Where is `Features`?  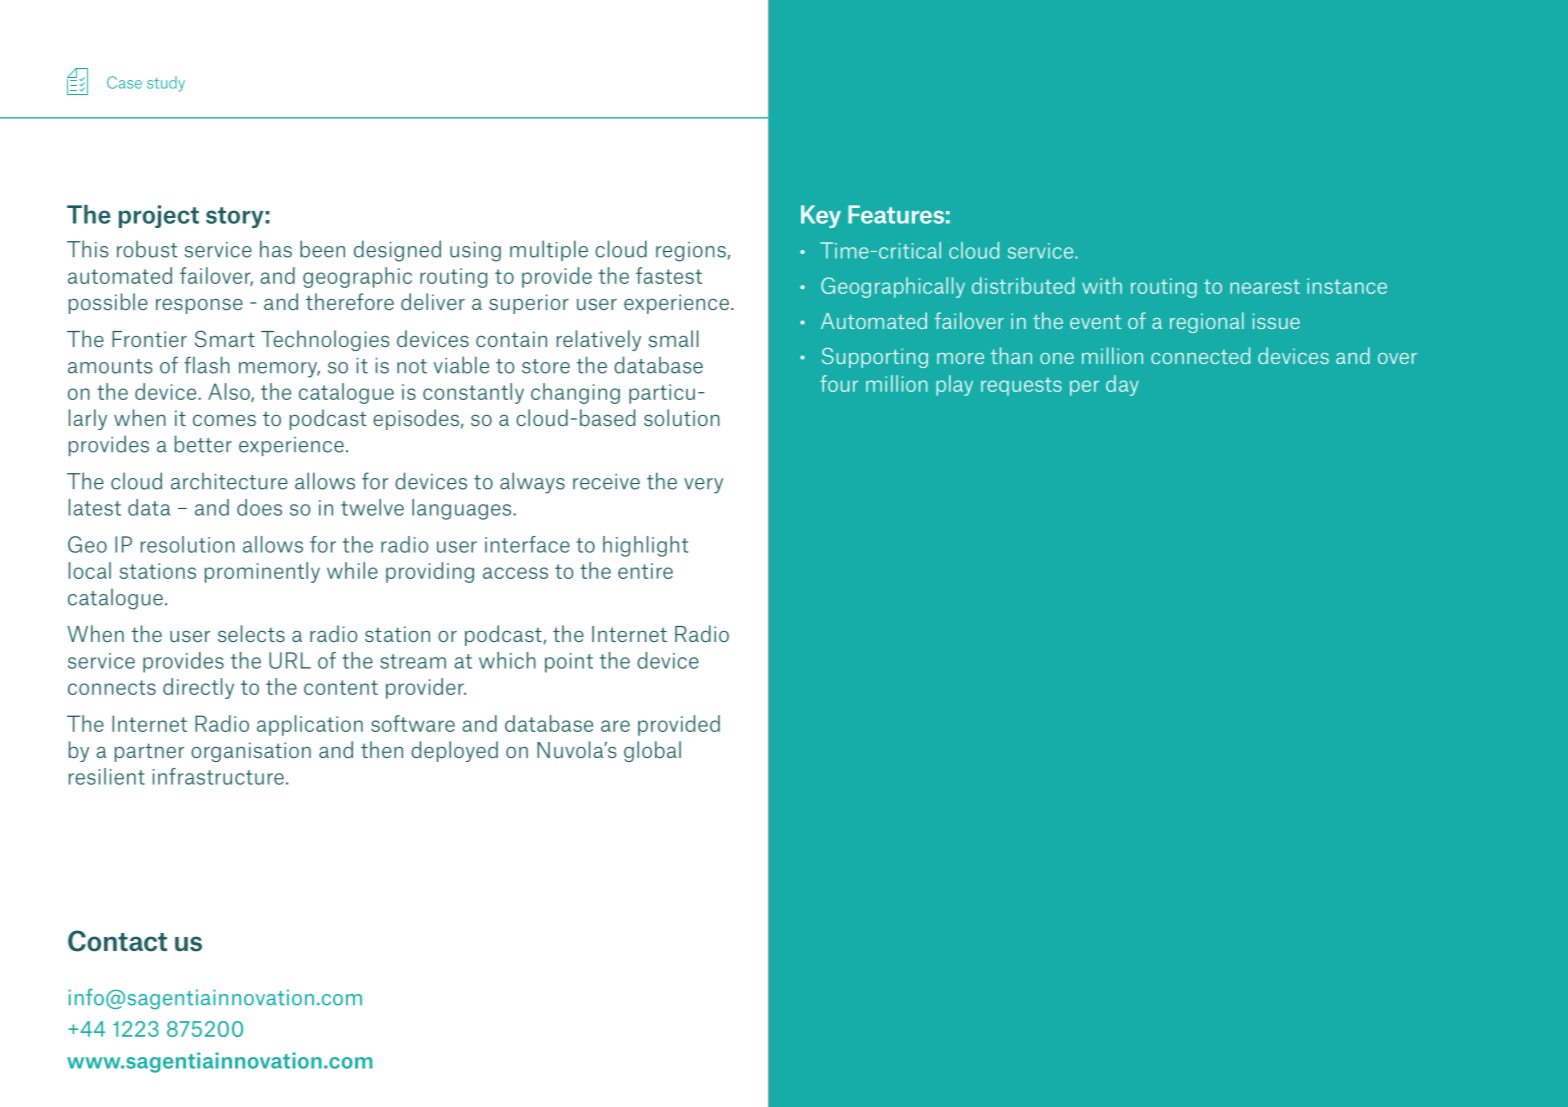 Features is located at coordinates (896, 214).
